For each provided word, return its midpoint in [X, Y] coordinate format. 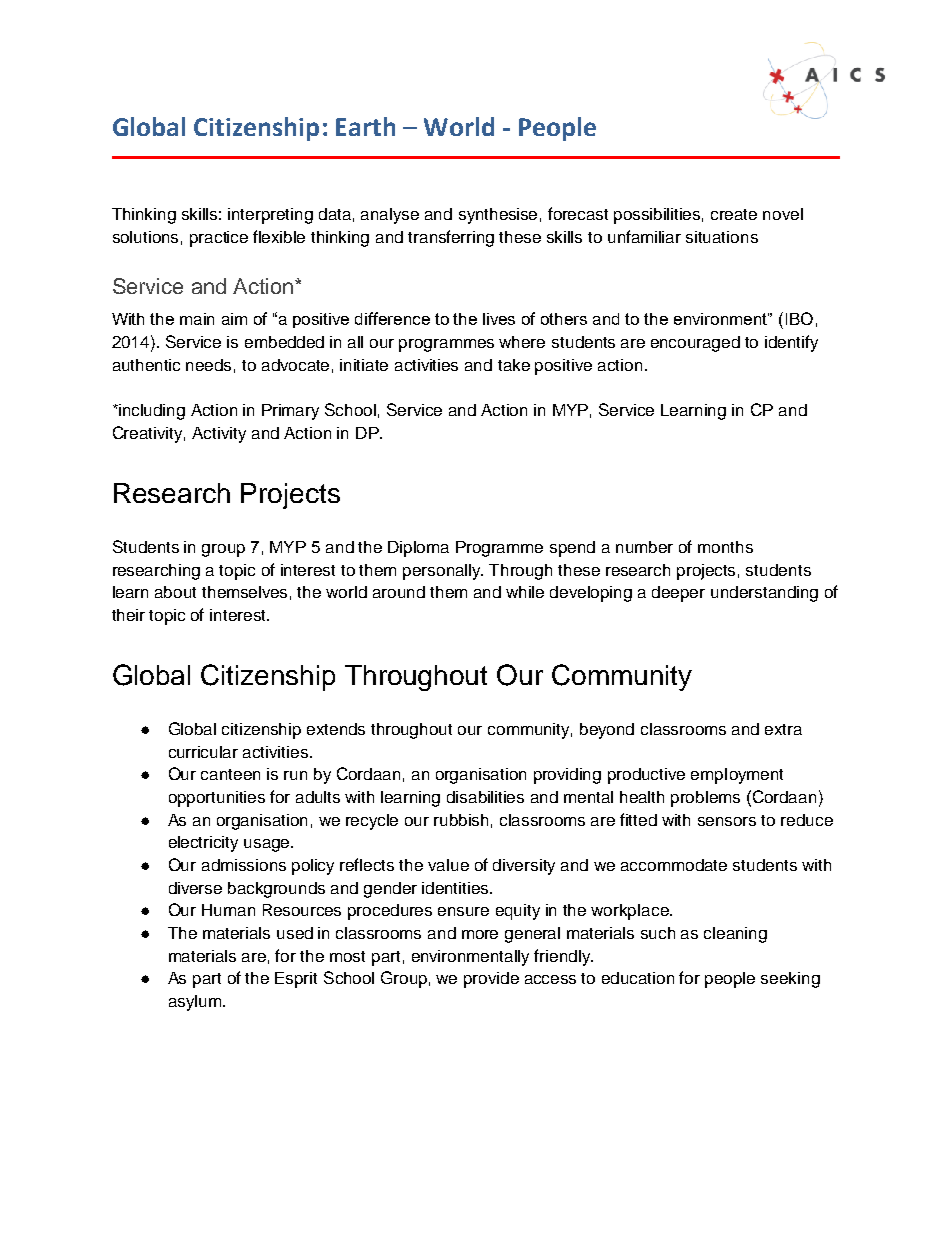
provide [491, 980]
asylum [195, 1003]
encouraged [695, 344]
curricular [203, 752]
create [734, 214]
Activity [219, 435]
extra [783, 729]
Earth [365, 126]
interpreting [270, 216]
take [514, 365]
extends [336, 729]
